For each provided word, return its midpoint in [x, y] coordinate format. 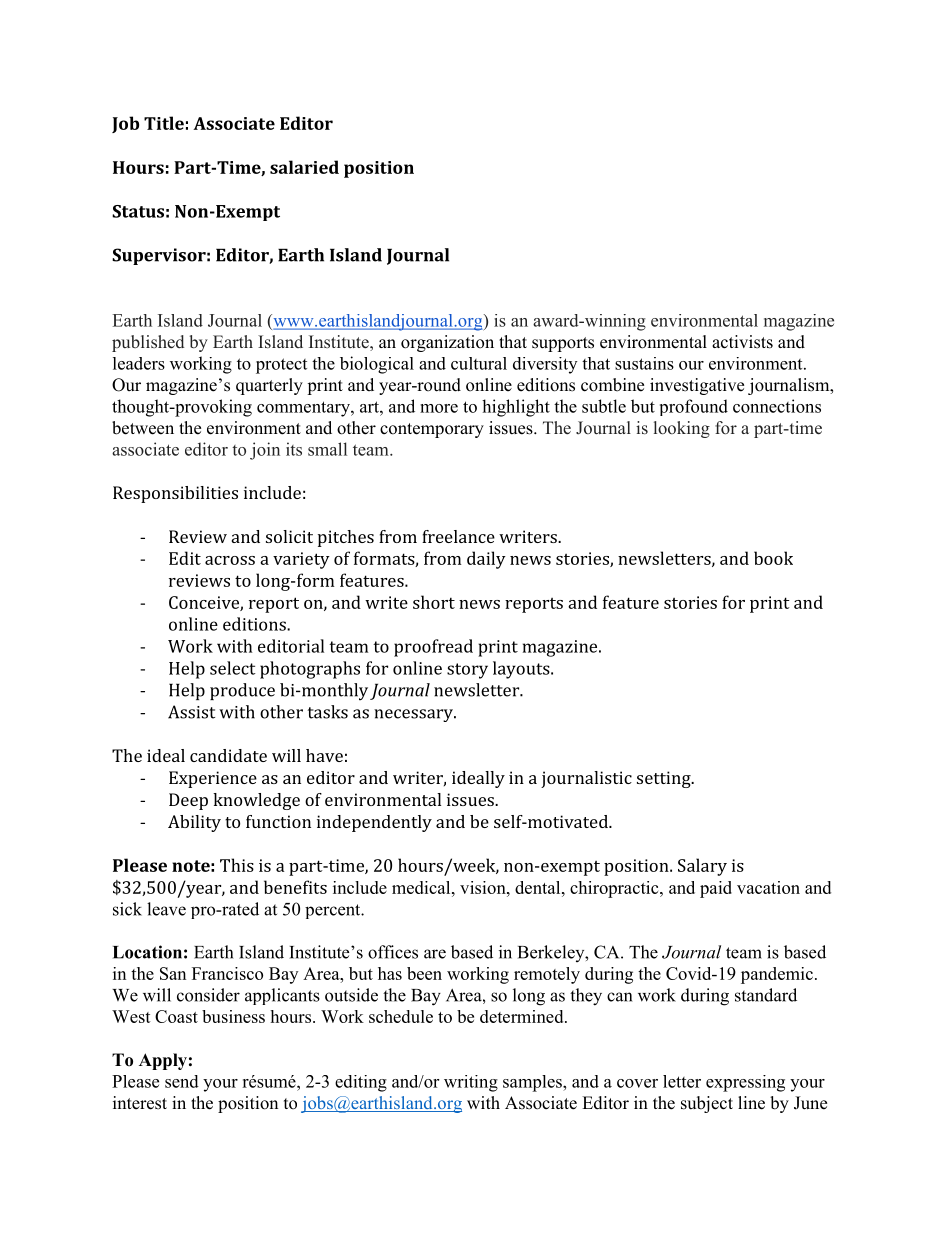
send [182, 1081]
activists [742, 342]
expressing [745, 1083]
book [773, 558]
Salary [702, 867]
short [434, 602]
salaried [304, 167]
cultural [479, 363]
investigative [697, 386]
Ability [194, 823]
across [230, 560]
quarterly [269, 386]
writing [471, 1083]
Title [164, 123]
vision [484, 887]
